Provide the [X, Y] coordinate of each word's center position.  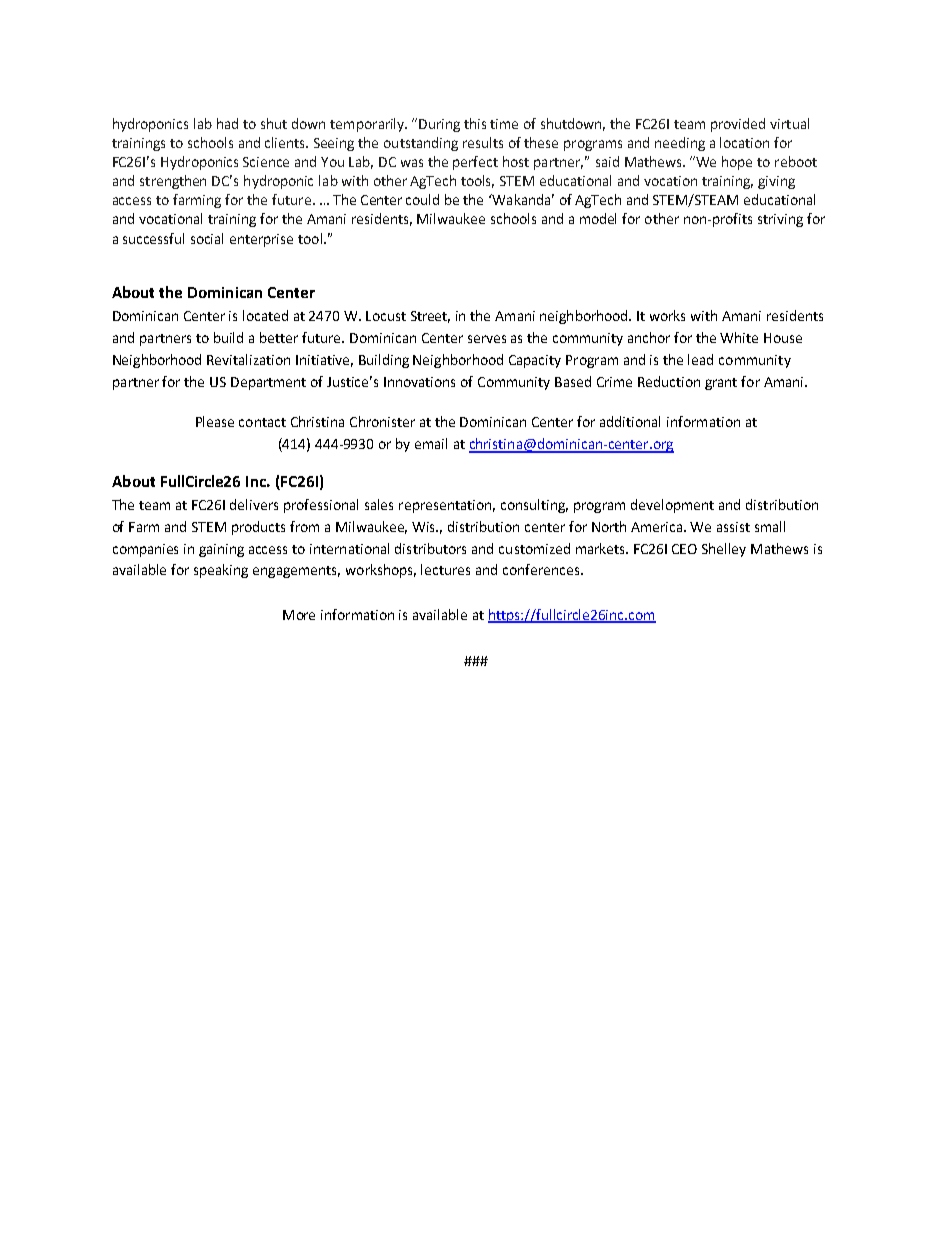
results [483, 142]
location [744, 142]
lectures [445, 569]
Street [430, 317]
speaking [221, 571]
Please [215, 421]
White [739, 337]
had [227, 123]
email [431, 443]
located [265, 315]
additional [630, 421]
